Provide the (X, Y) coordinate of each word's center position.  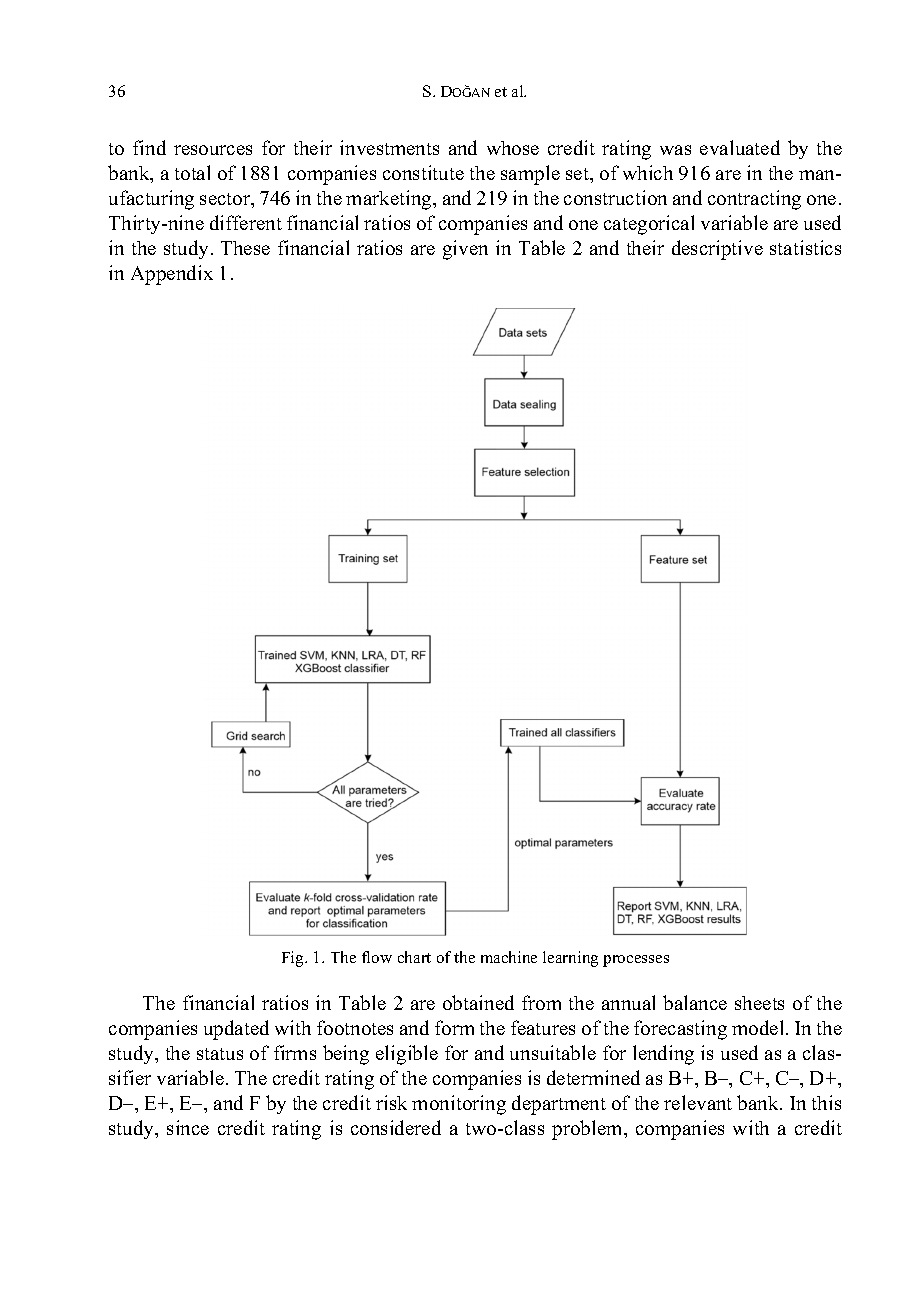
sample (530, 175)
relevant (698, 1102)
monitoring (459, 1105)
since (188, 1127)
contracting (754, 200)
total (192, 172)
